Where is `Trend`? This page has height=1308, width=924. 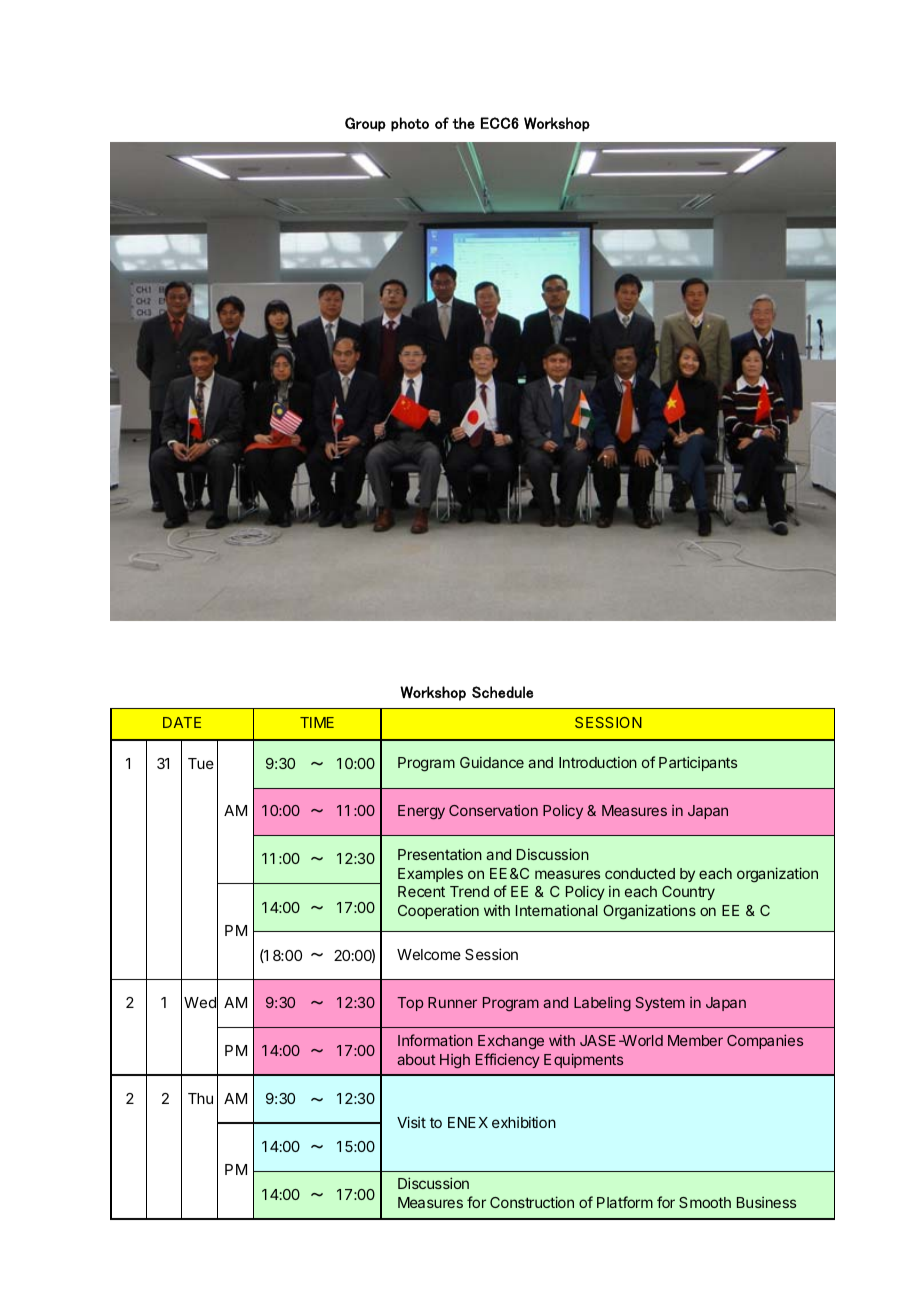 Trend is located at coordinates (469, 891).
